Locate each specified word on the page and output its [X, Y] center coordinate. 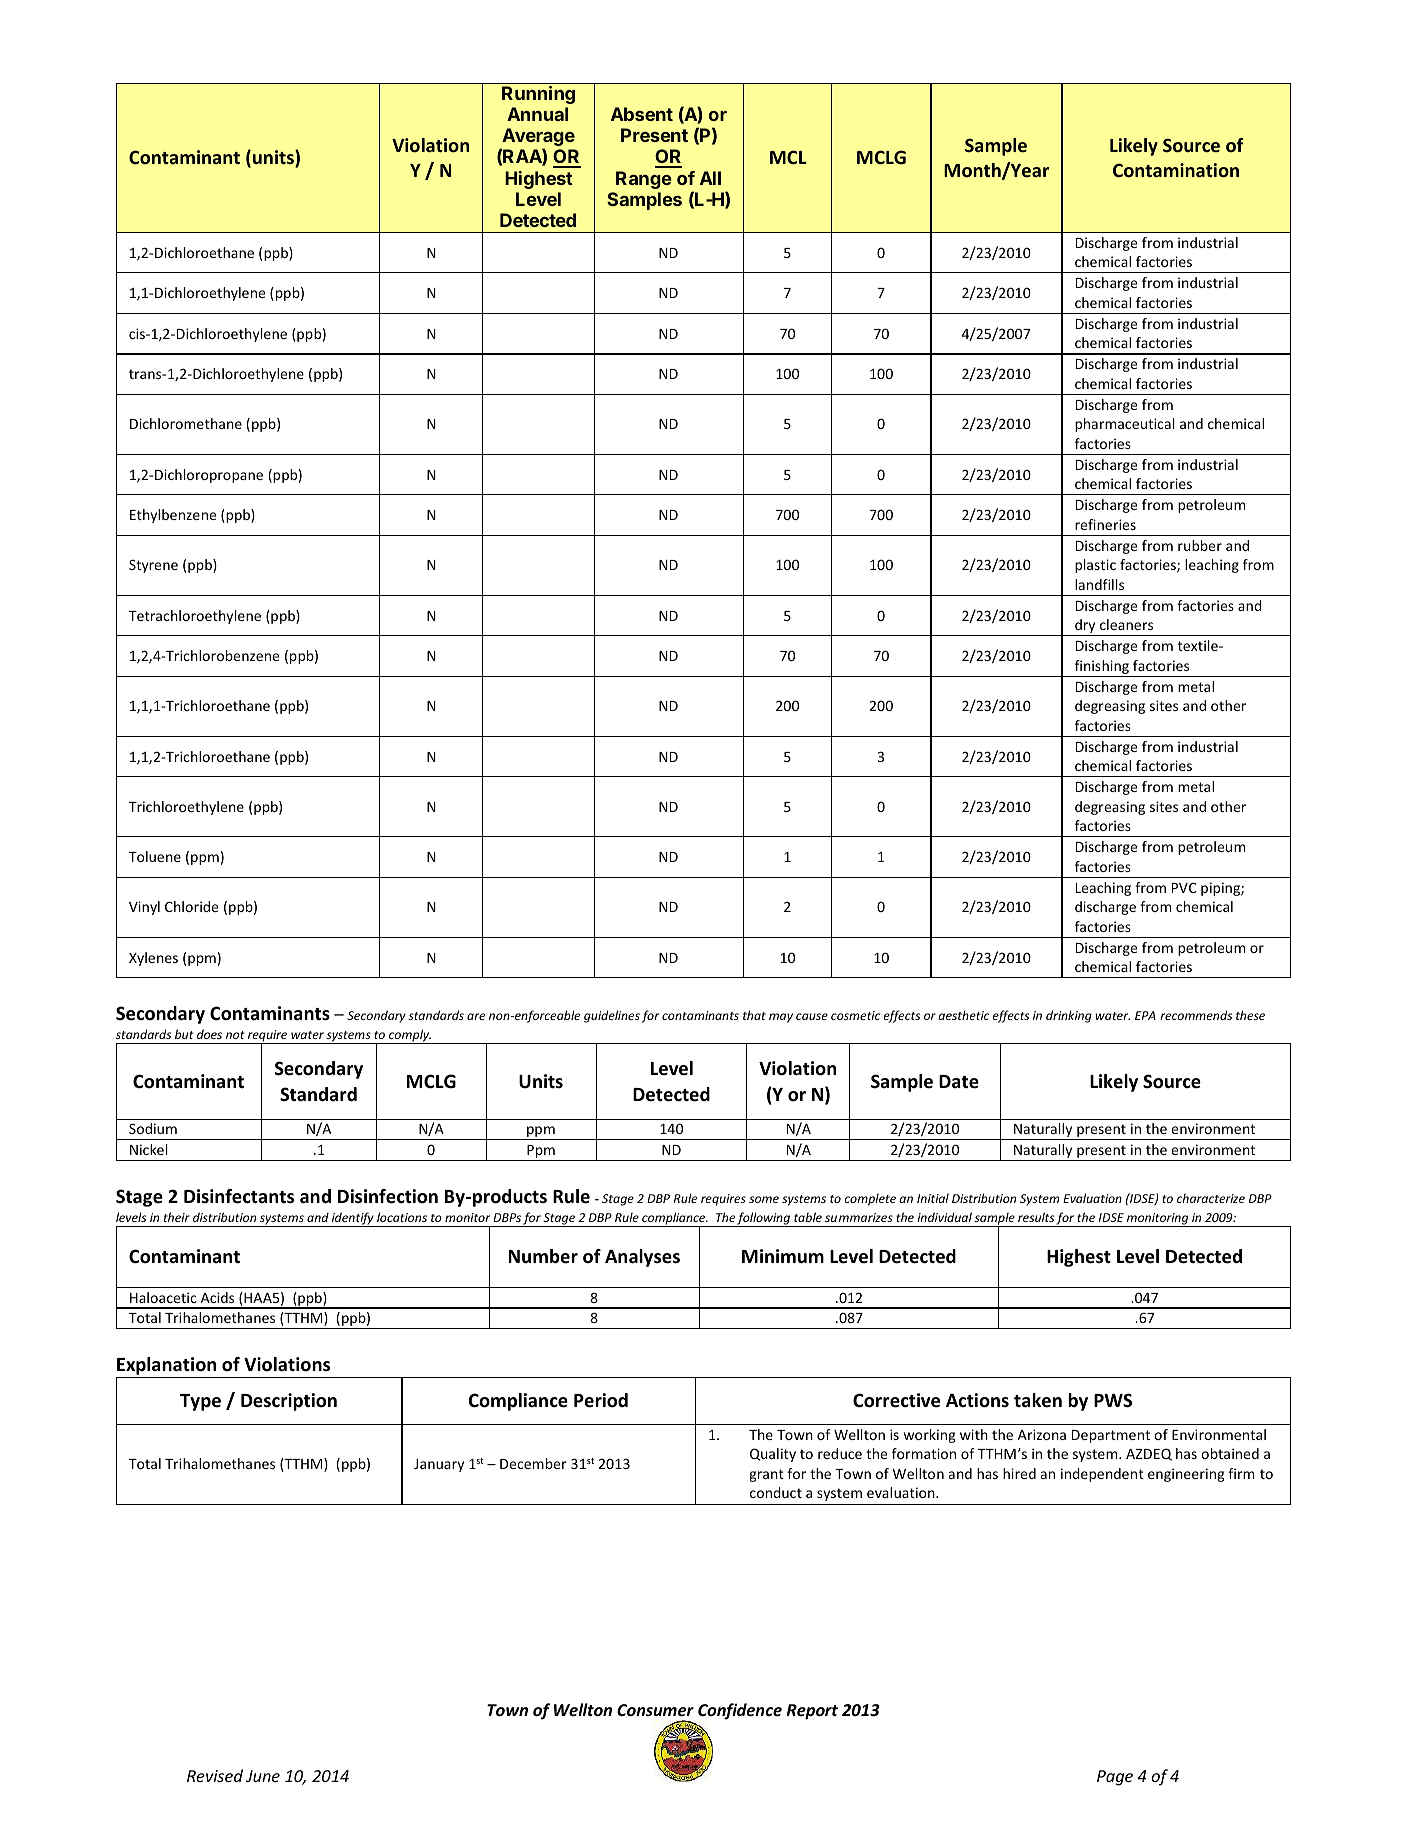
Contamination [1176, 170]
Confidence [740, 1711]
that [754, 1015]
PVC [1184, 887]
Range [644, 180]
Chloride [191, 906]
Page [1115, 1778]
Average [537, 138]
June [263, 1776]
